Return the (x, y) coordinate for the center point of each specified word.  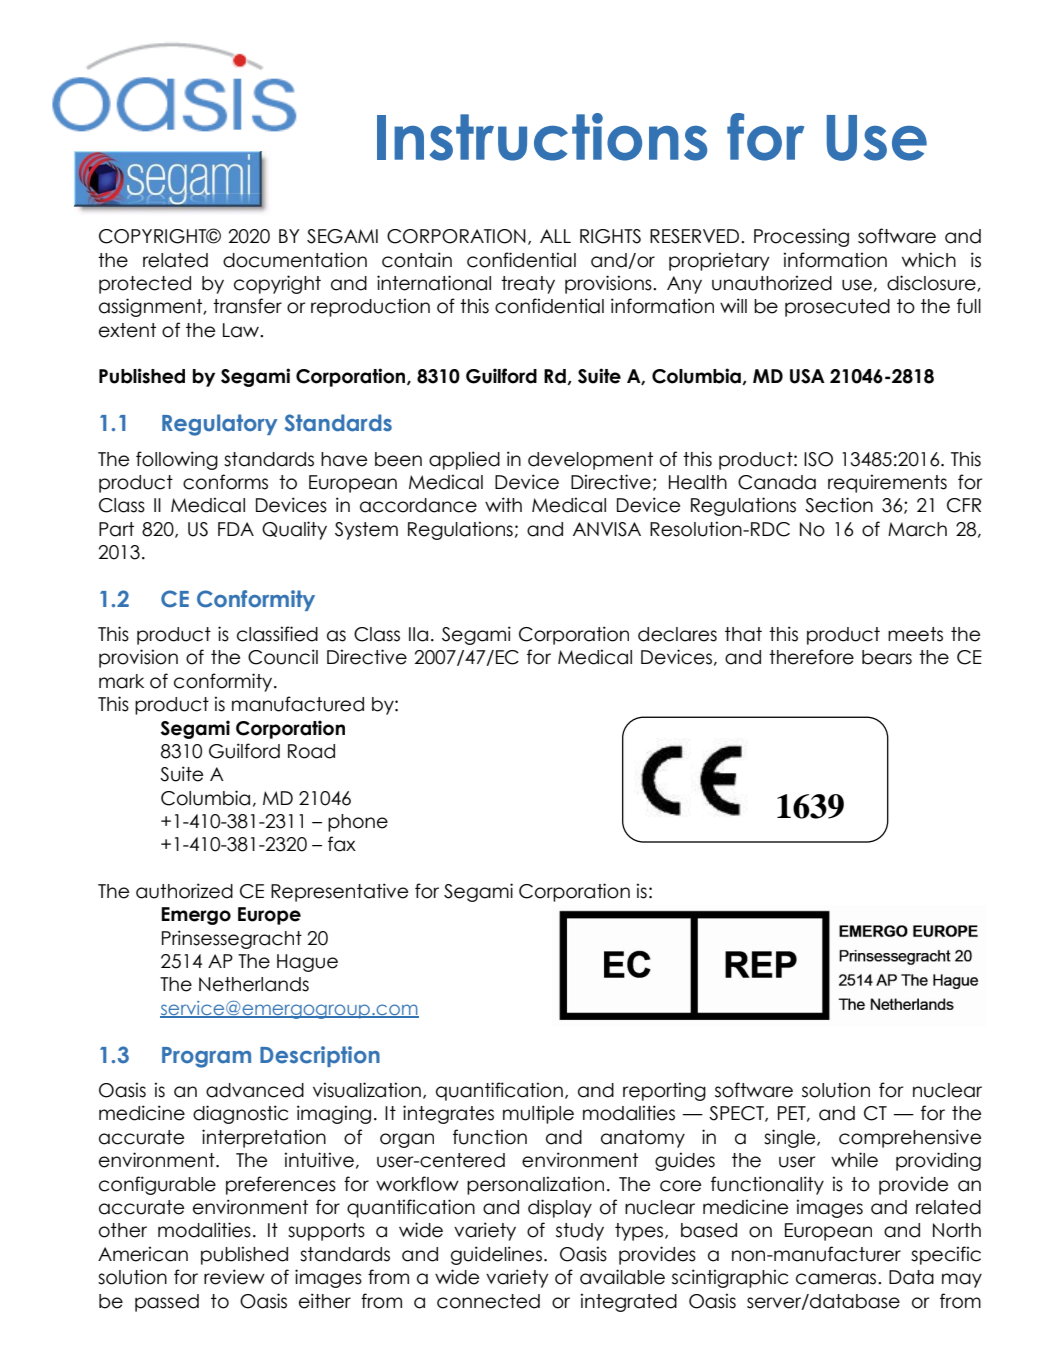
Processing (801, 237)
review (234, 1277)
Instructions (542, 137)
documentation (295, 260)
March (917, 529)
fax (342, 844)
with (503, 504)
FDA (236, 529)
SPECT (737, 1114)
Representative (339, 892)
